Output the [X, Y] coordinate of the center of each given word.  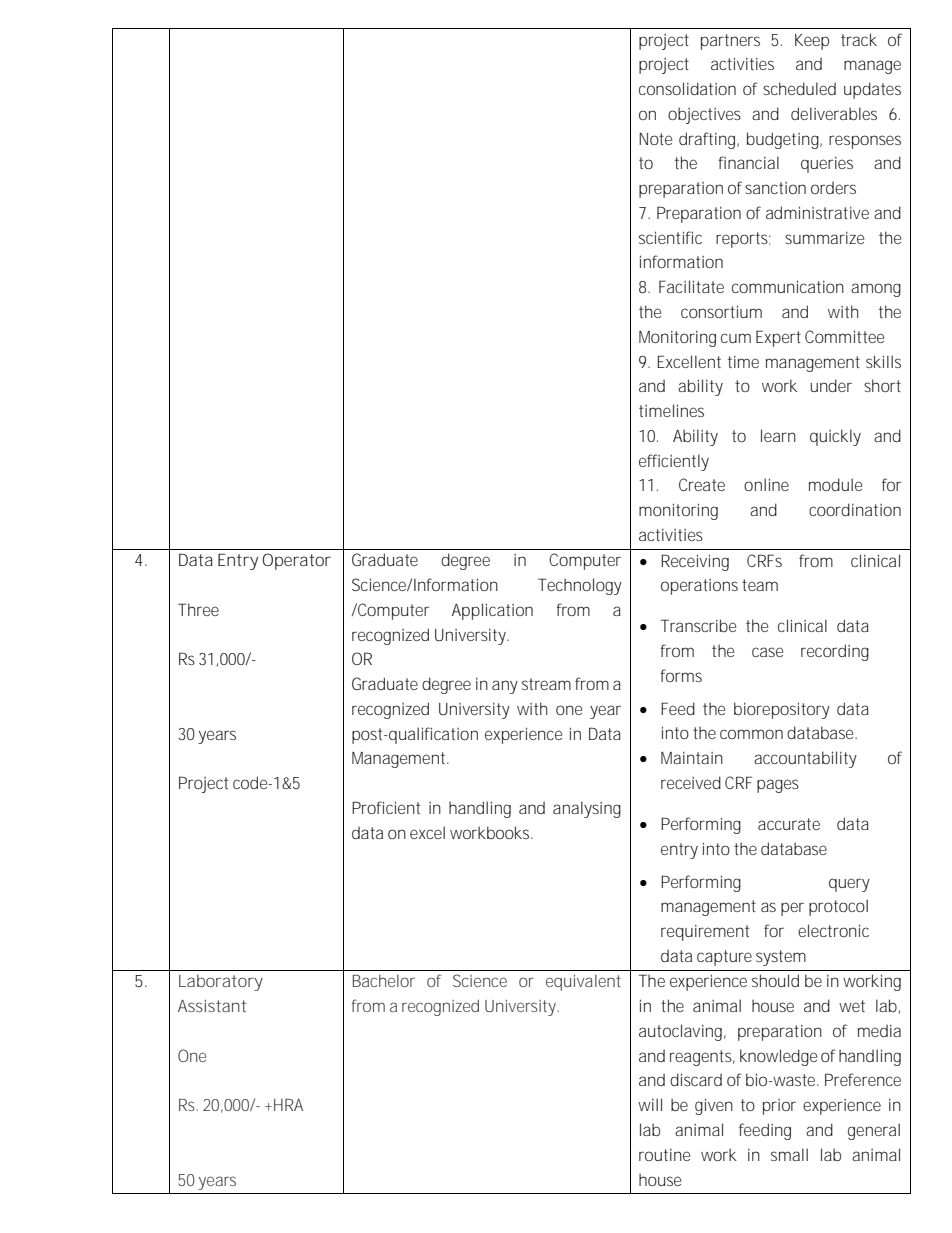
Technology [580, 586]
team [760, 585]
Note [655, 139]
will [650, 1104]
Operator [296, 561]
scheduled [799, 88]
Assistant [212, 1005]
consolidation [687, 88]
